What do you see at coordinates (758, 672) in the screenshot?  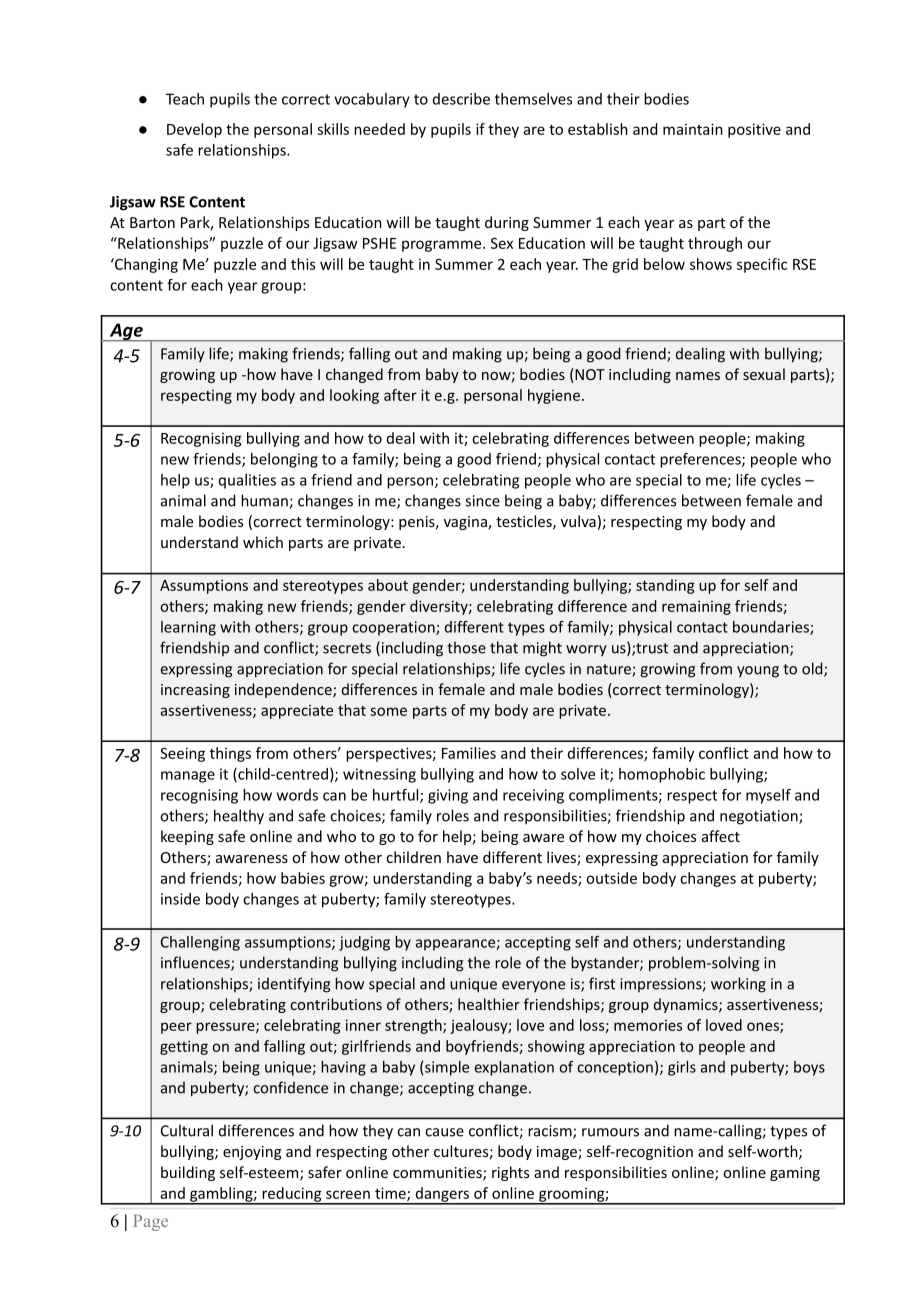 I see `young` at bounding box center [758, 672].
